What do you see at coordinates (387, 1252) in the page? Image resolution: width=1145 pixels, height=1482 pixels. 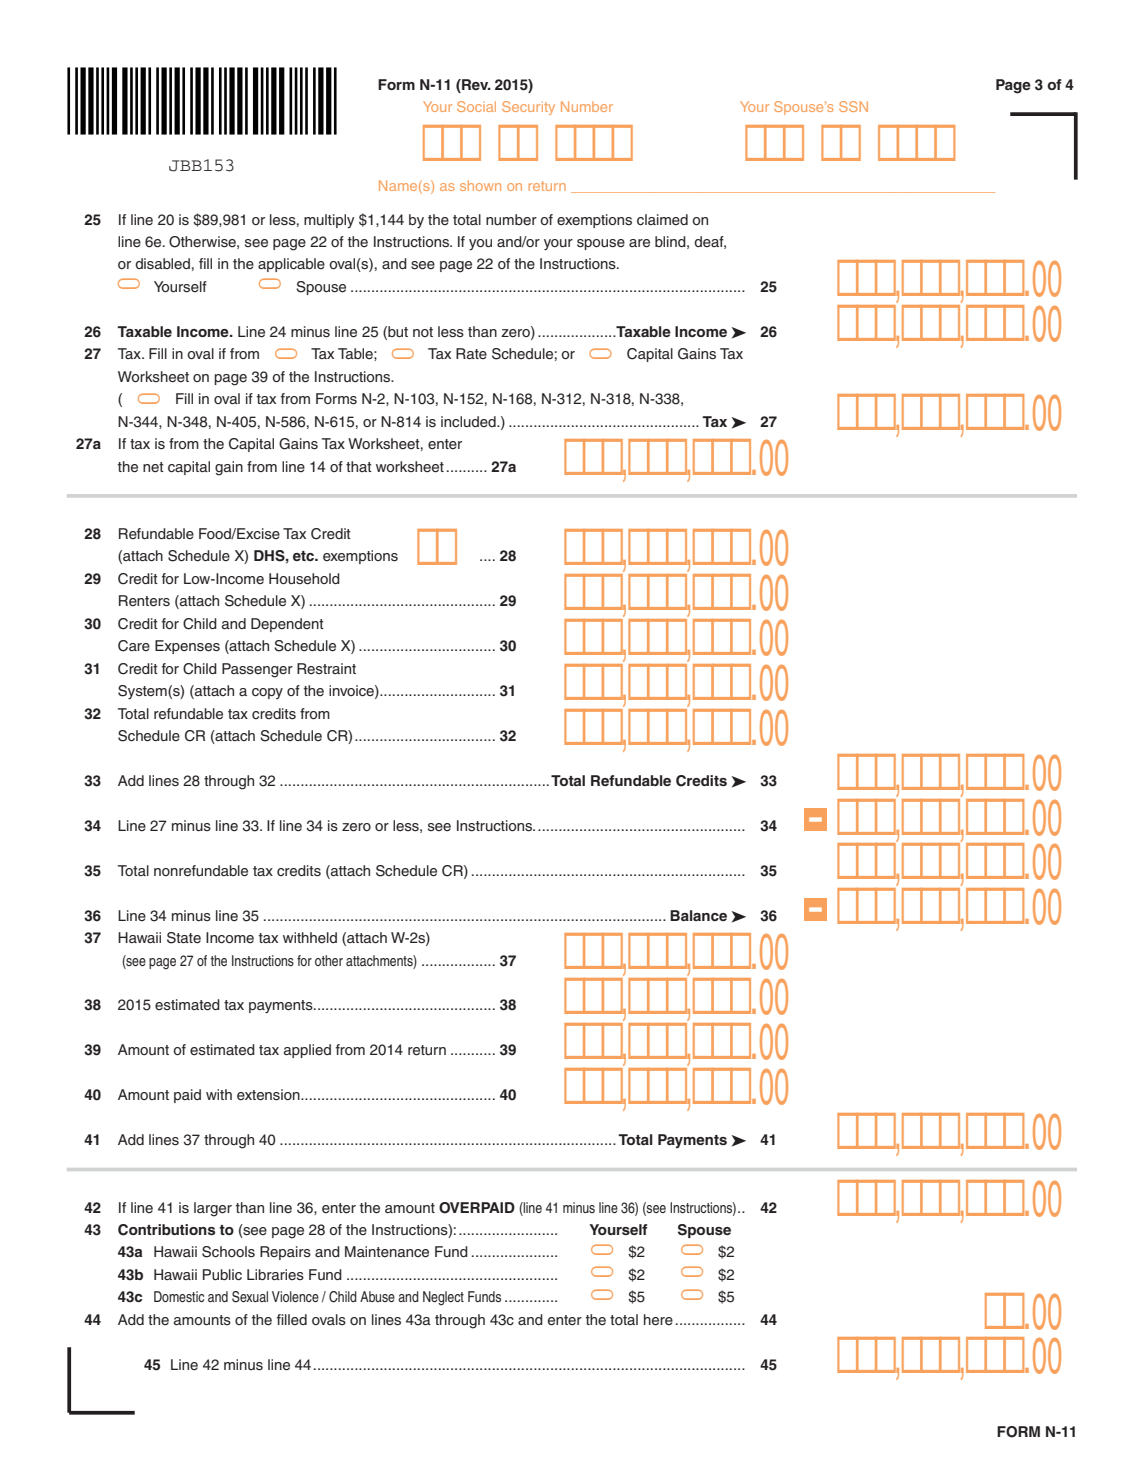 I see `Maintenance` at bounding box center [387, 1252].
